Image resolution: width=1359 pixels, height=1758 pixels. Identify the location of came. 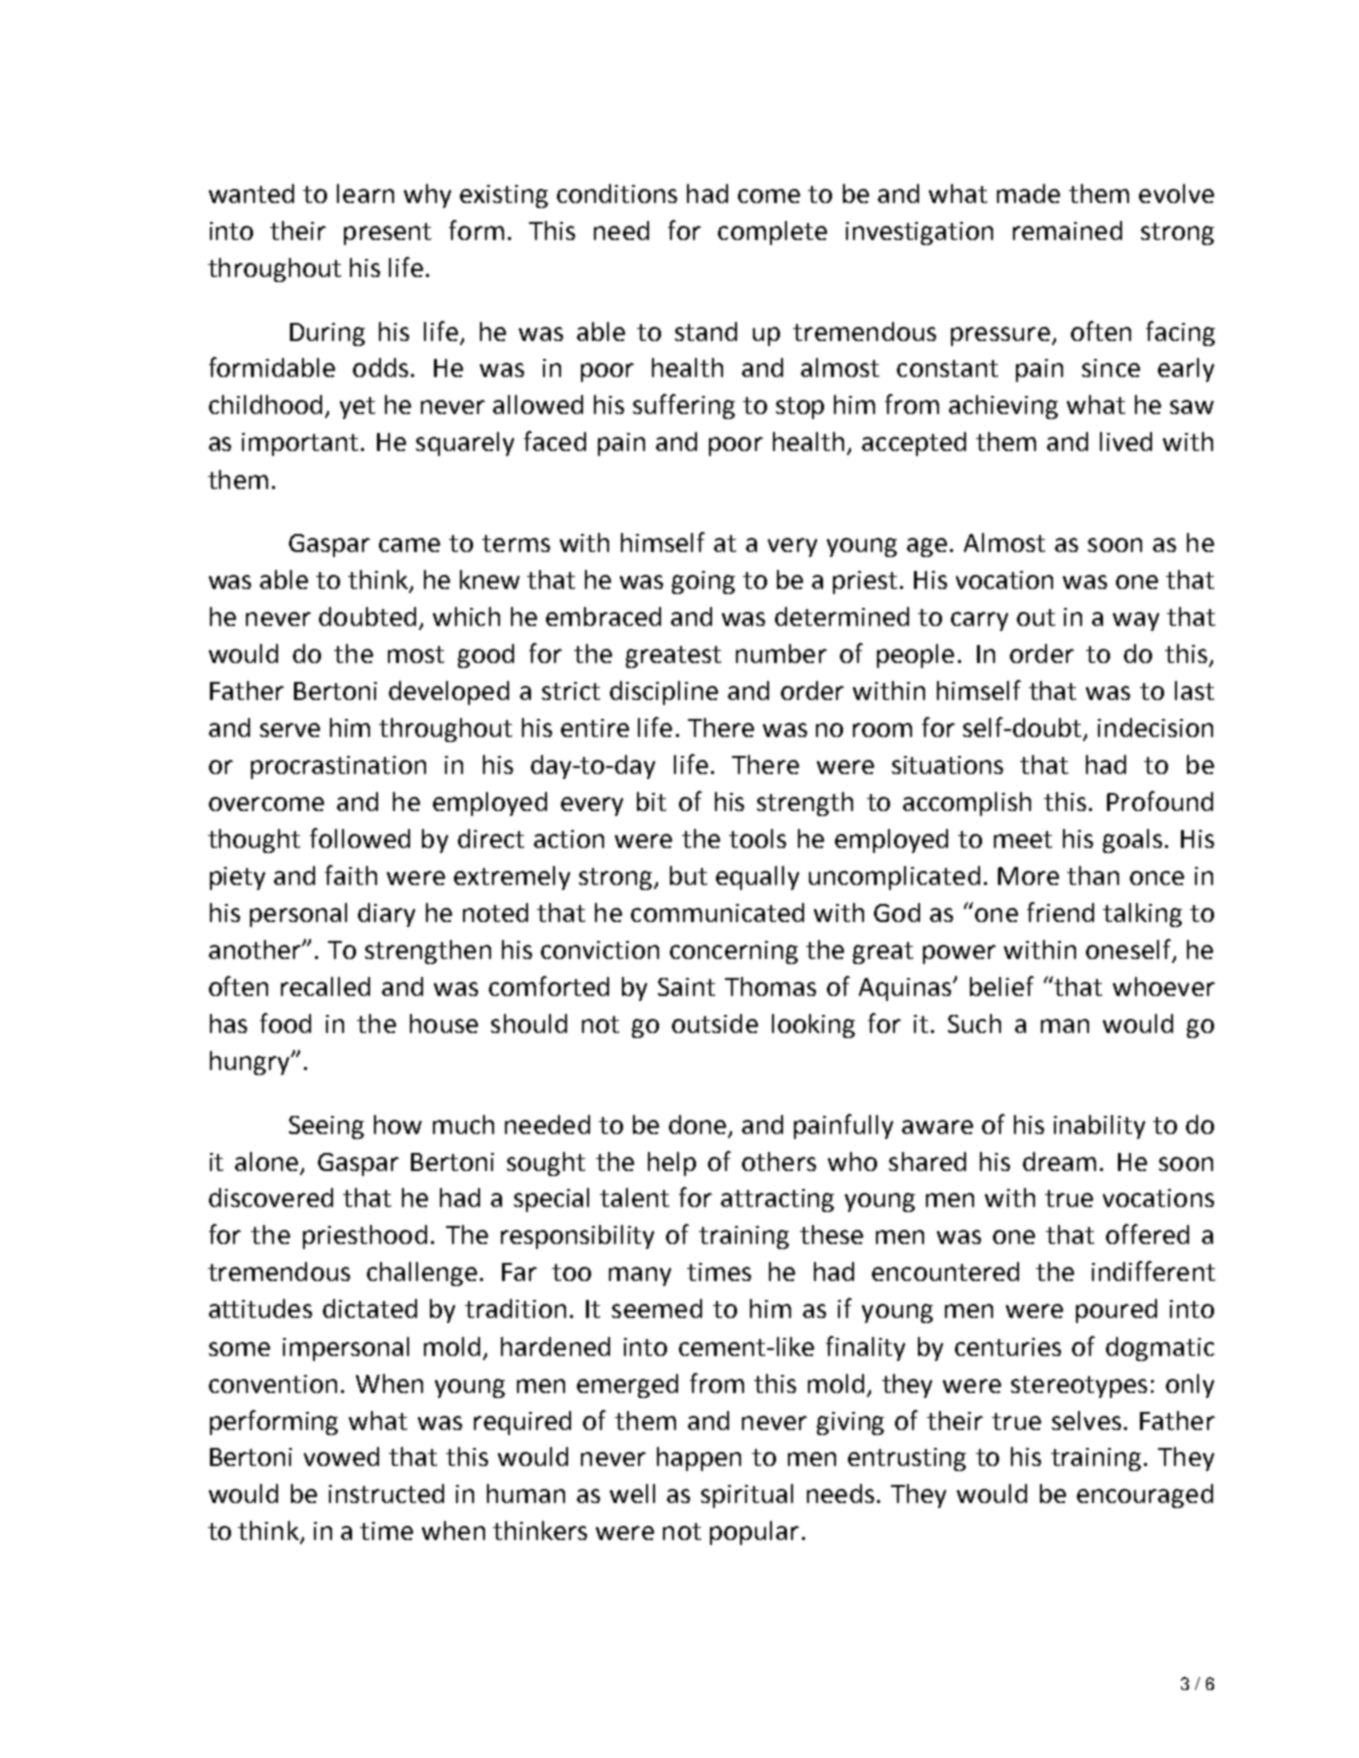
(409, 545).
